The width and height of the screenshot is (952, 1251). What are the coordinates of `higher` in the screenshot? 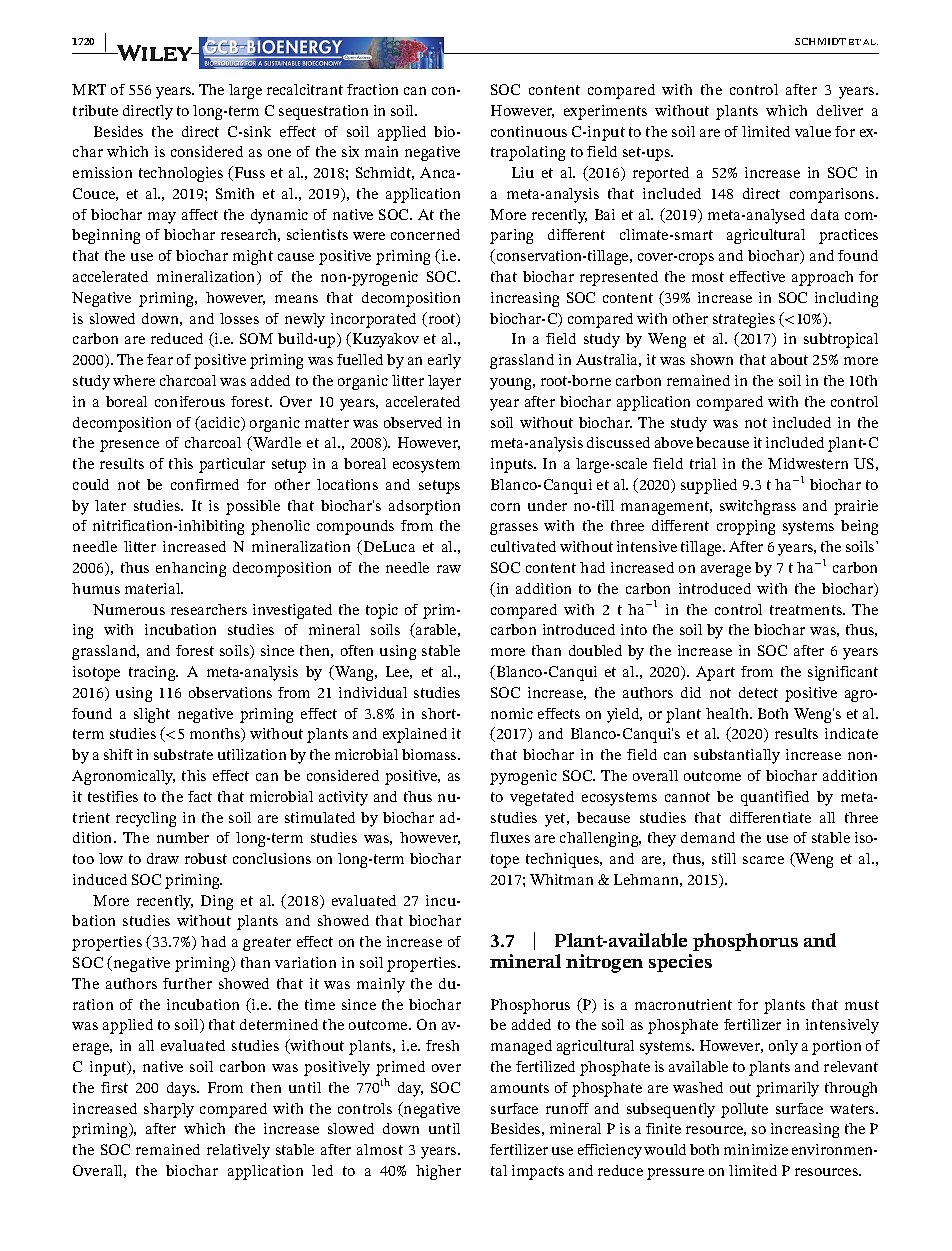 It's located at (438, 1172).
